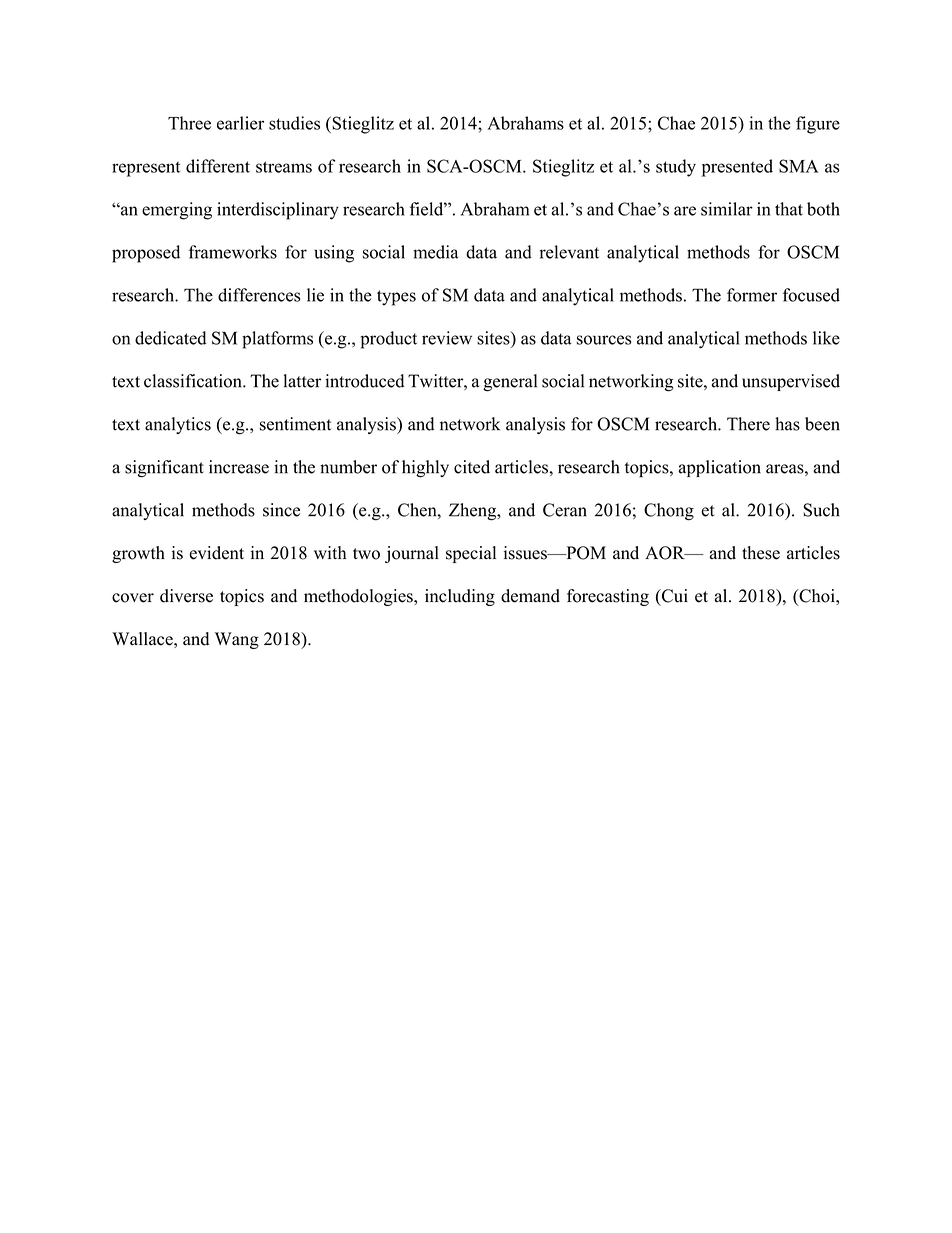 The image size is (952, 1233). Describe the element at coordinates (237, 640) in the screenshot. I see `Wang` at that location.
